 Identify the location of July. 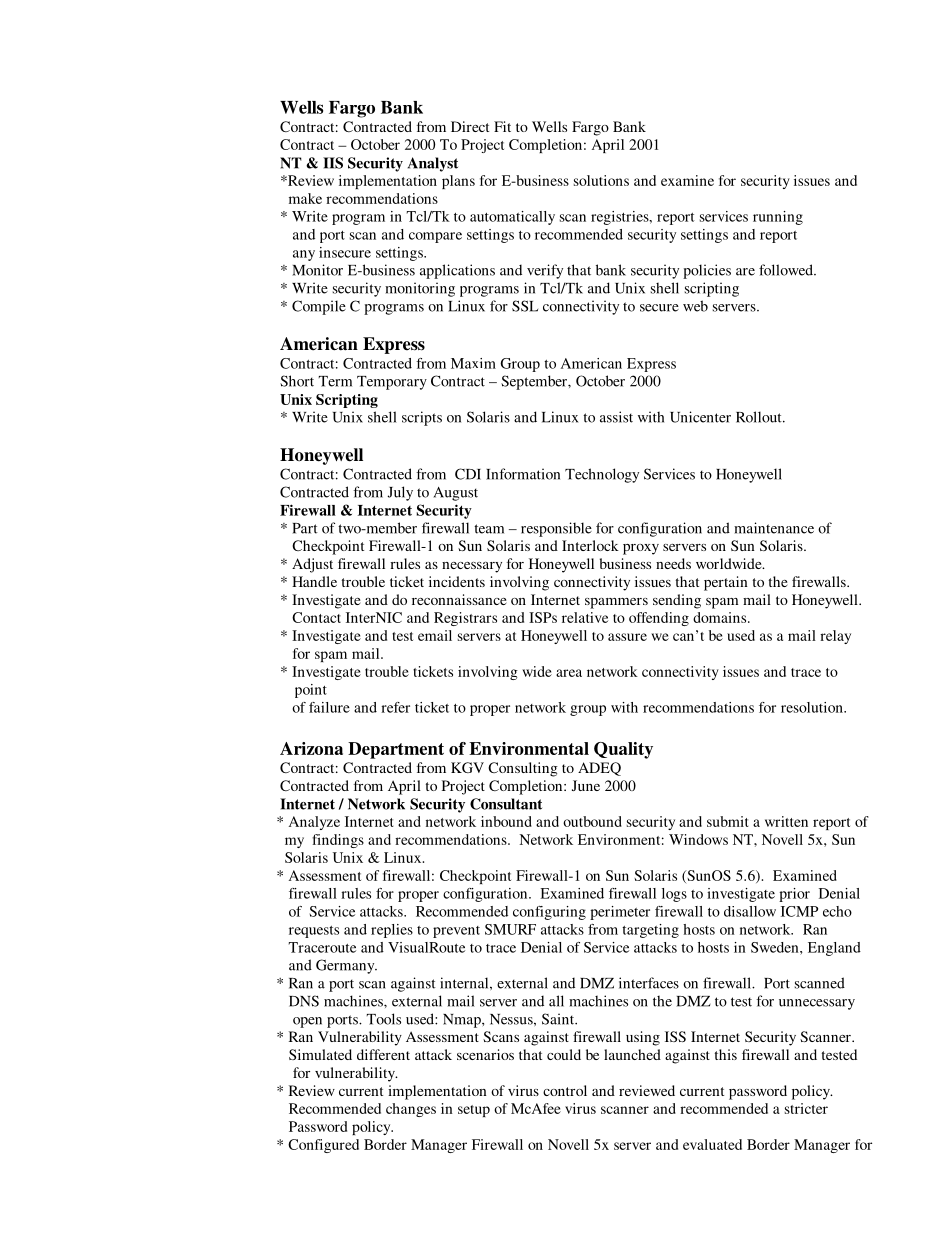
(400, 493).
